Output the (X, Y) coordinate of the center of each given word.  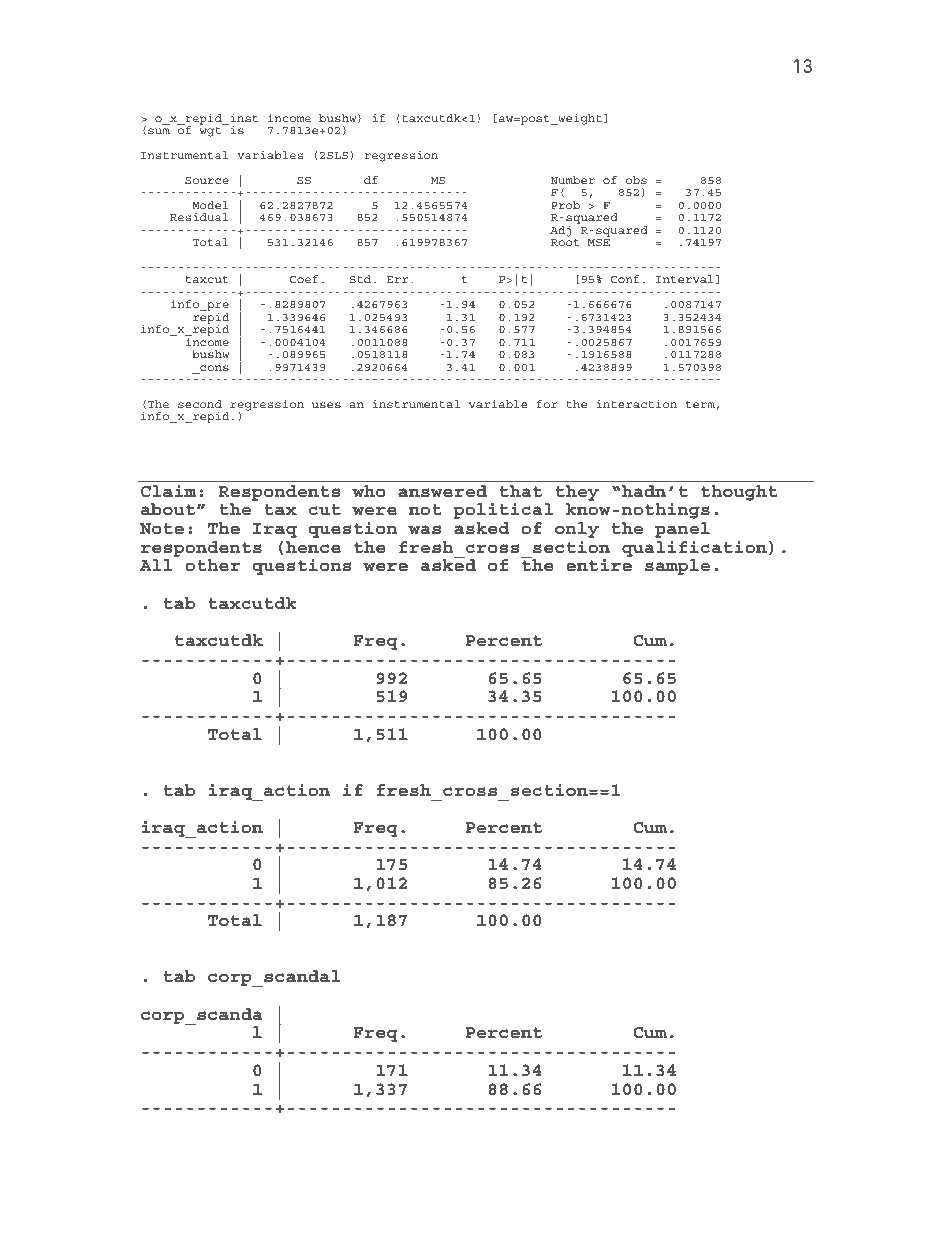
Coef (304, 279)
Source (207, 180)
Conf (625, 279)
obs (636, 180)
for (547, 404)
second (200, 404)
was (424, 530)
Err (397, 279)
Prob (565, 205)
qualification (694, 549)
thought (739, 493)
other (212, 565)
